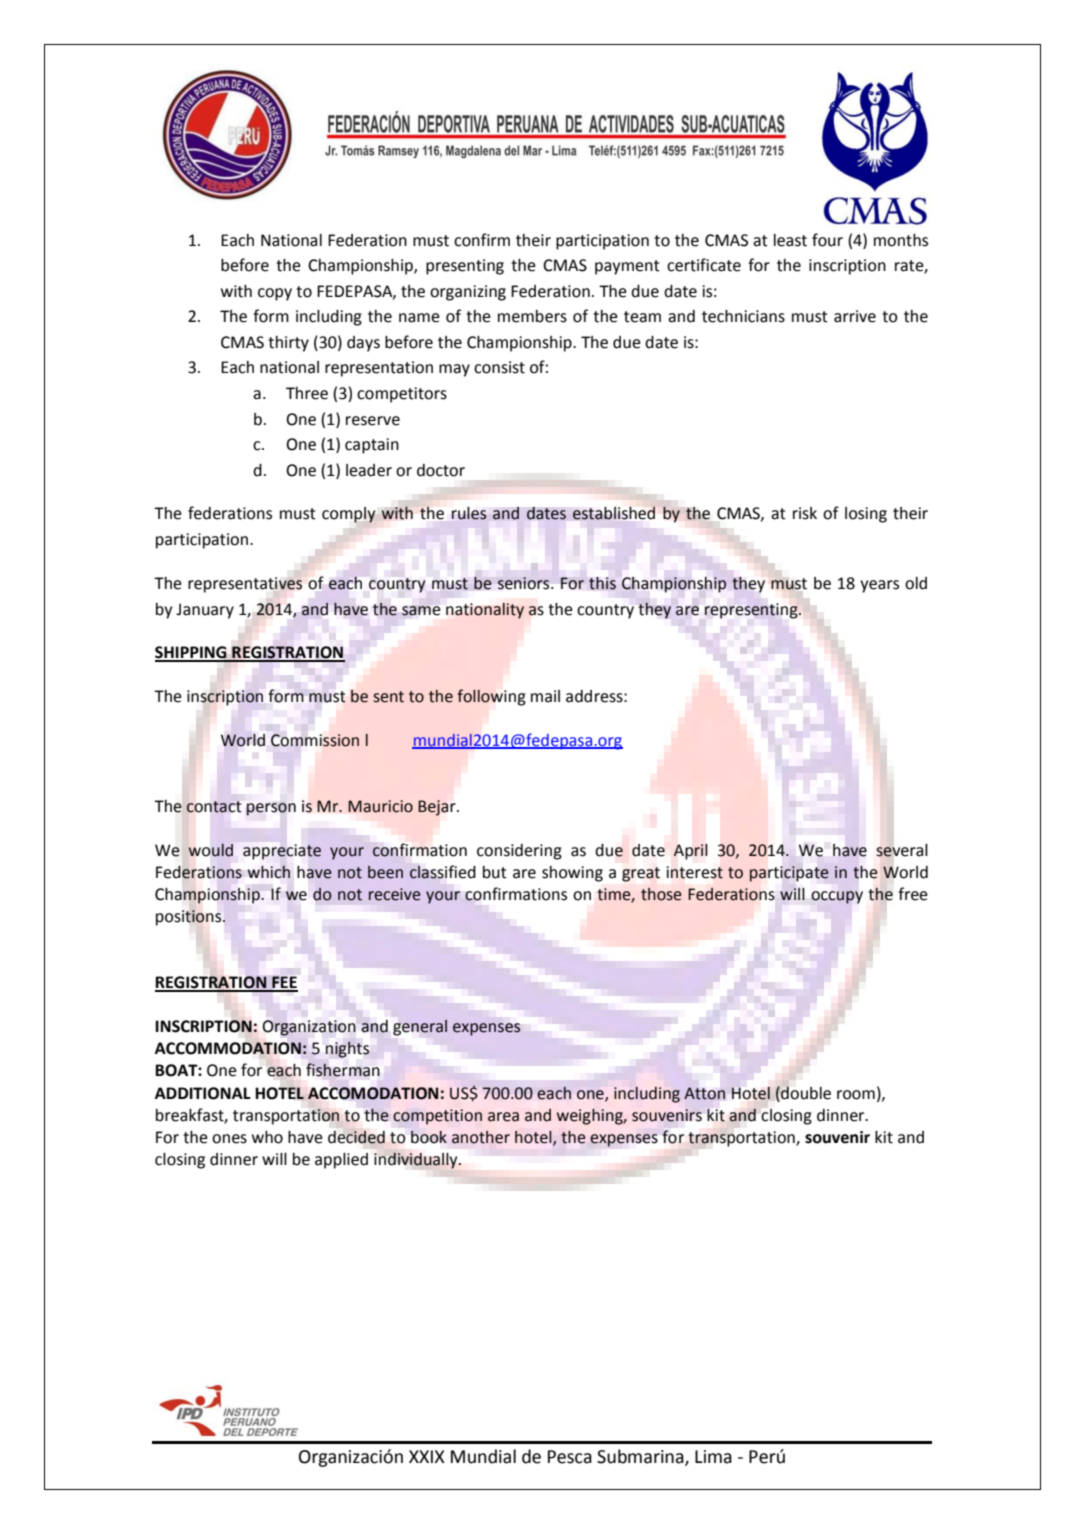 Image resolution: width=1084 pixels, height=1533 pixels. I want to click on appreciate, so click(282, 852).
